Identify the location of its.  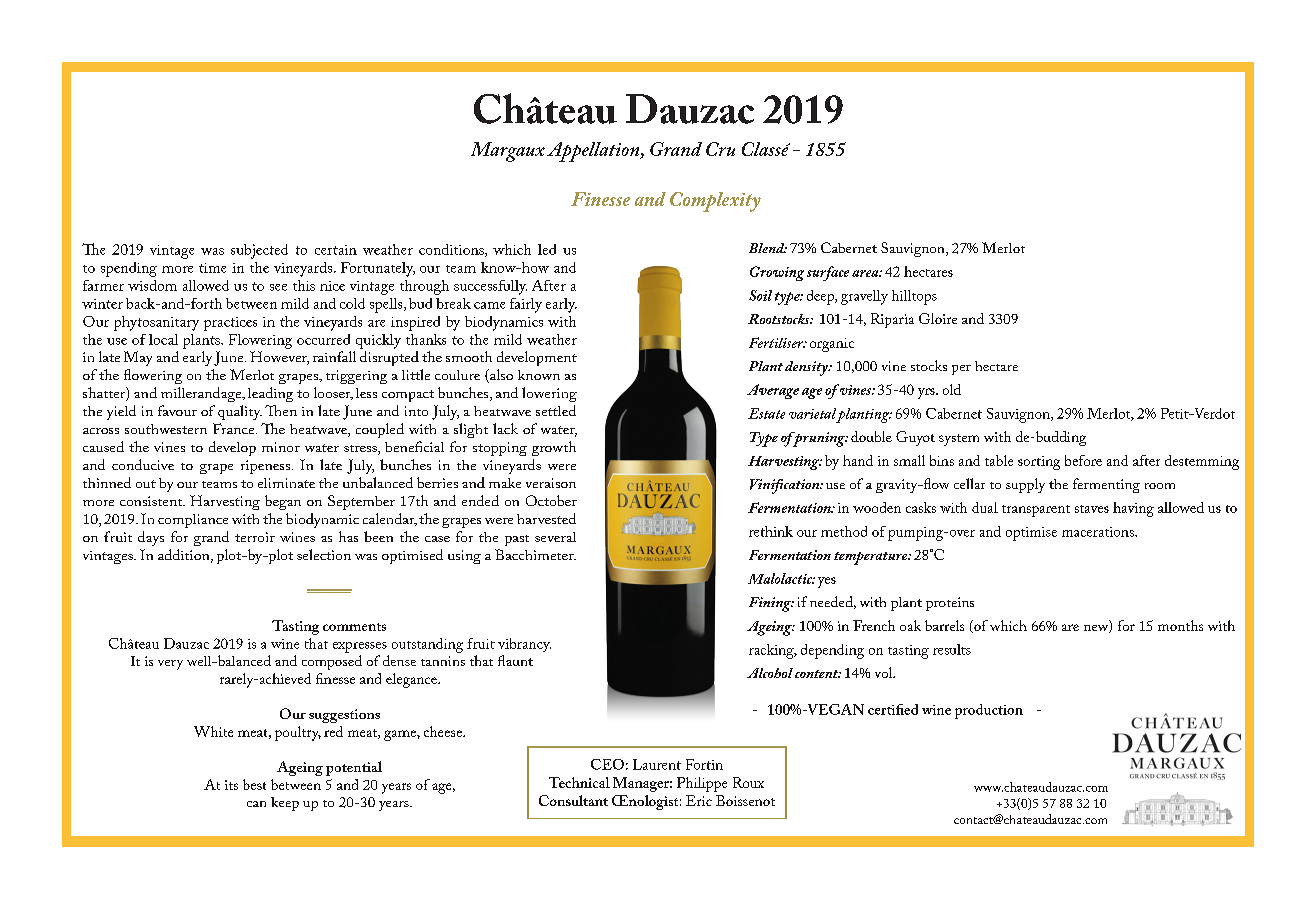
(231, 785).
